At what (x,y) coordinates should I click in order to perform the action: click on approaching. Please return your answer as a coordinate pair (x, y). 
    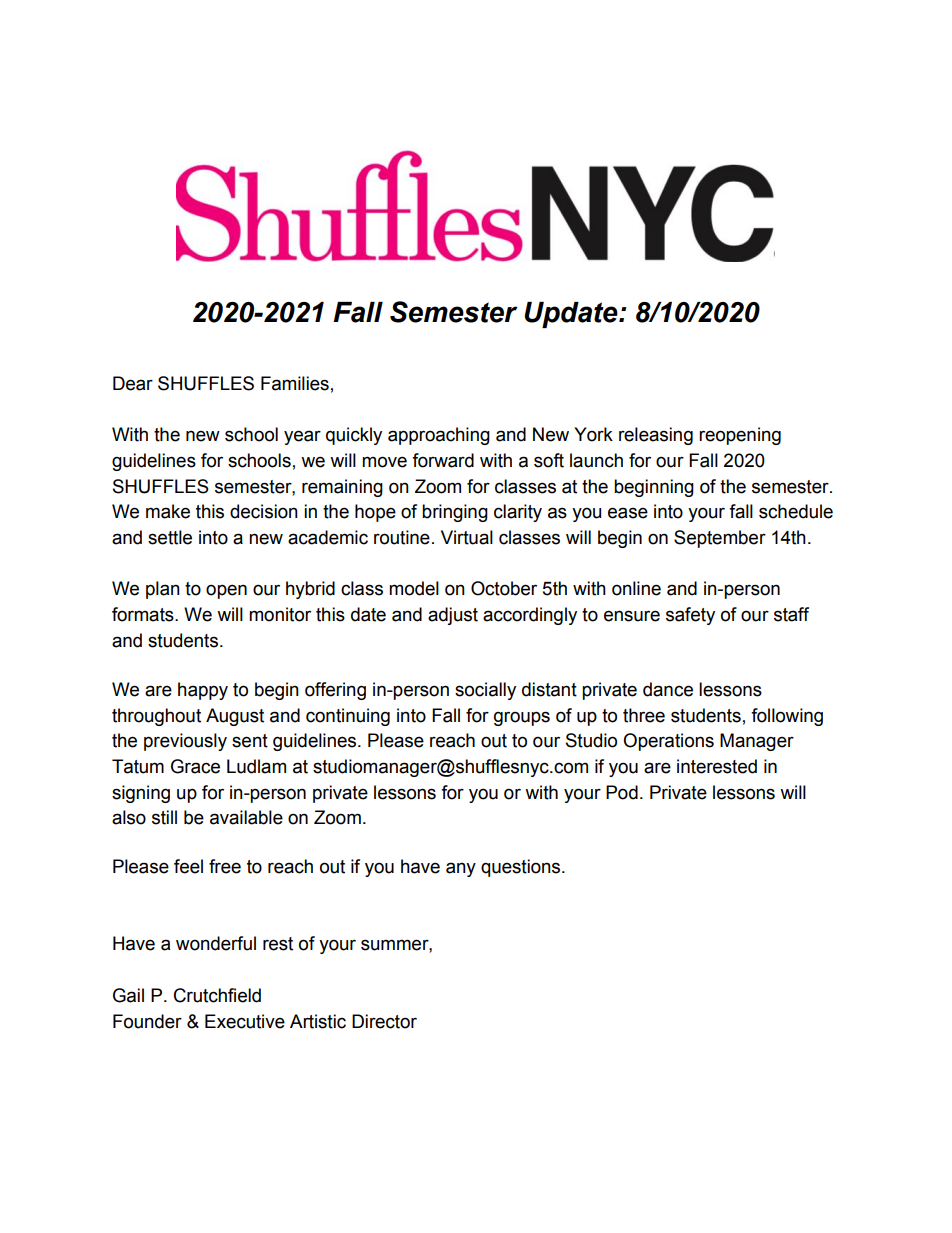
    Looking at the image, I should click on (439, 436).
